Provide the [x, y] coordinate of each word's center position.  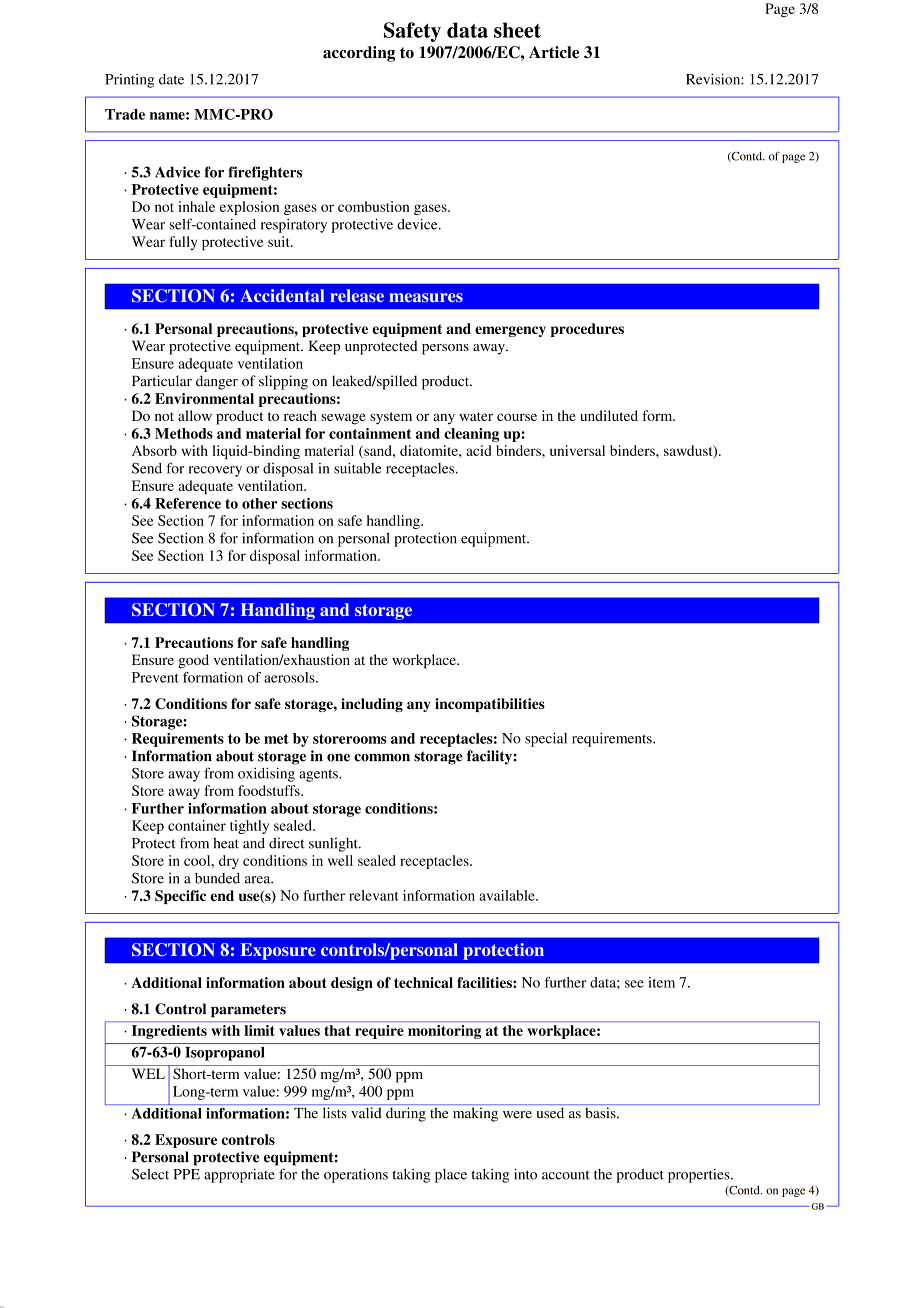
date [171, 79]
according [359, 54]
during [406, 1114]
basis [601, 1113]
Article [554, 52]
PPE [186, 1174]
